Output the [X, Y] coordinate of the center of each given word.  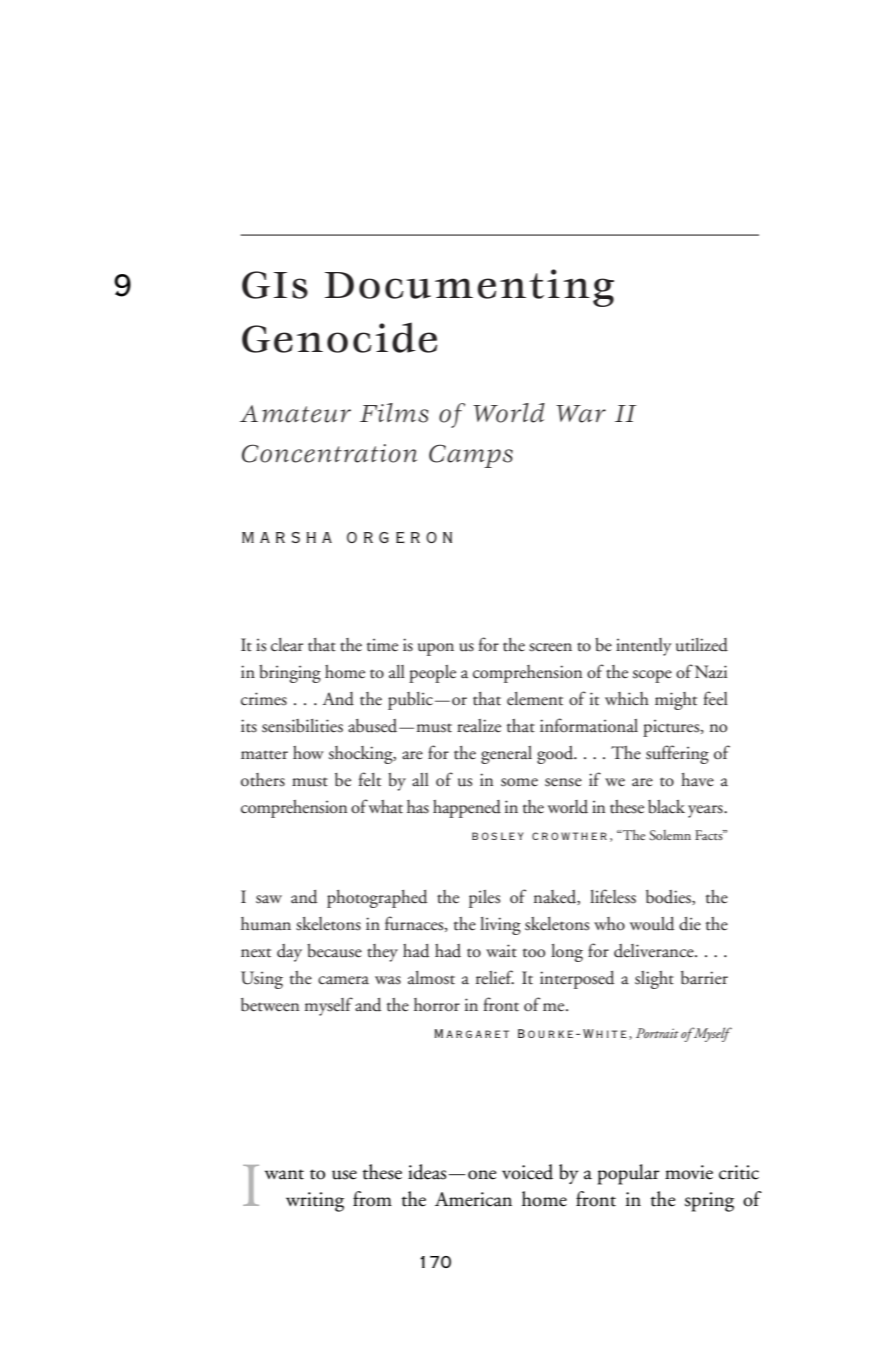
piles [484, 899]
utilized [702, 645]
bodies [669, 897]
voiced [527, 1172]
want [284, 1174]
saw [269, 899]
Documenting [469, 288]
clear [287, 645]
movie [689, 1172]
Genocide [339, 337]
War [581, 414]
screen [550, 647]
